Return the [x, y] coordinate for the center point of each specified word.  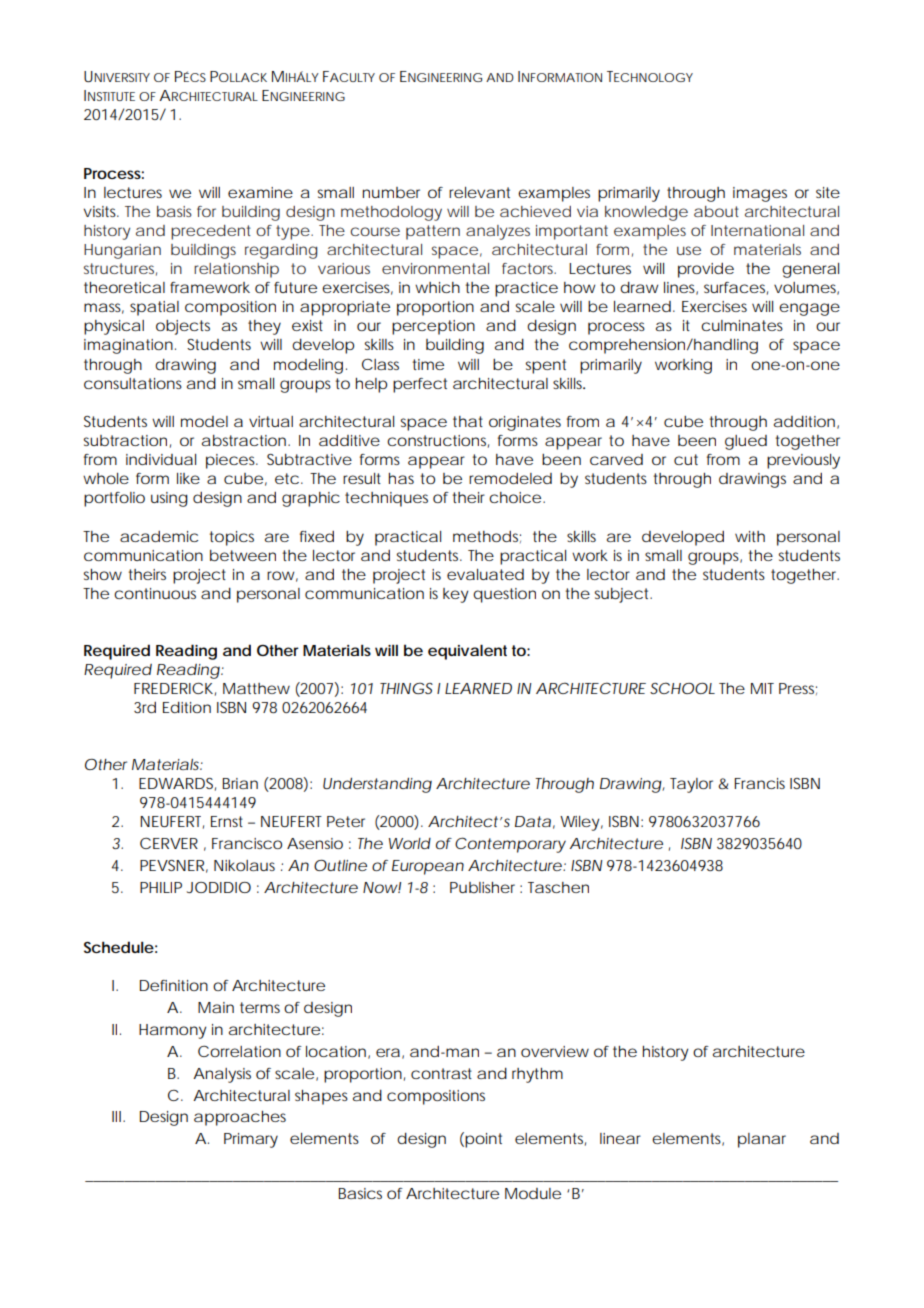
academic [159, 536]
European [428, 867]
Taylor [694, 785]
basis [174, 211]
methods [487, 537]
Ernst [227, 821]
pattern [433, 232]
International [757, 230]
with [750, 536]
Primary [251, 1140]
